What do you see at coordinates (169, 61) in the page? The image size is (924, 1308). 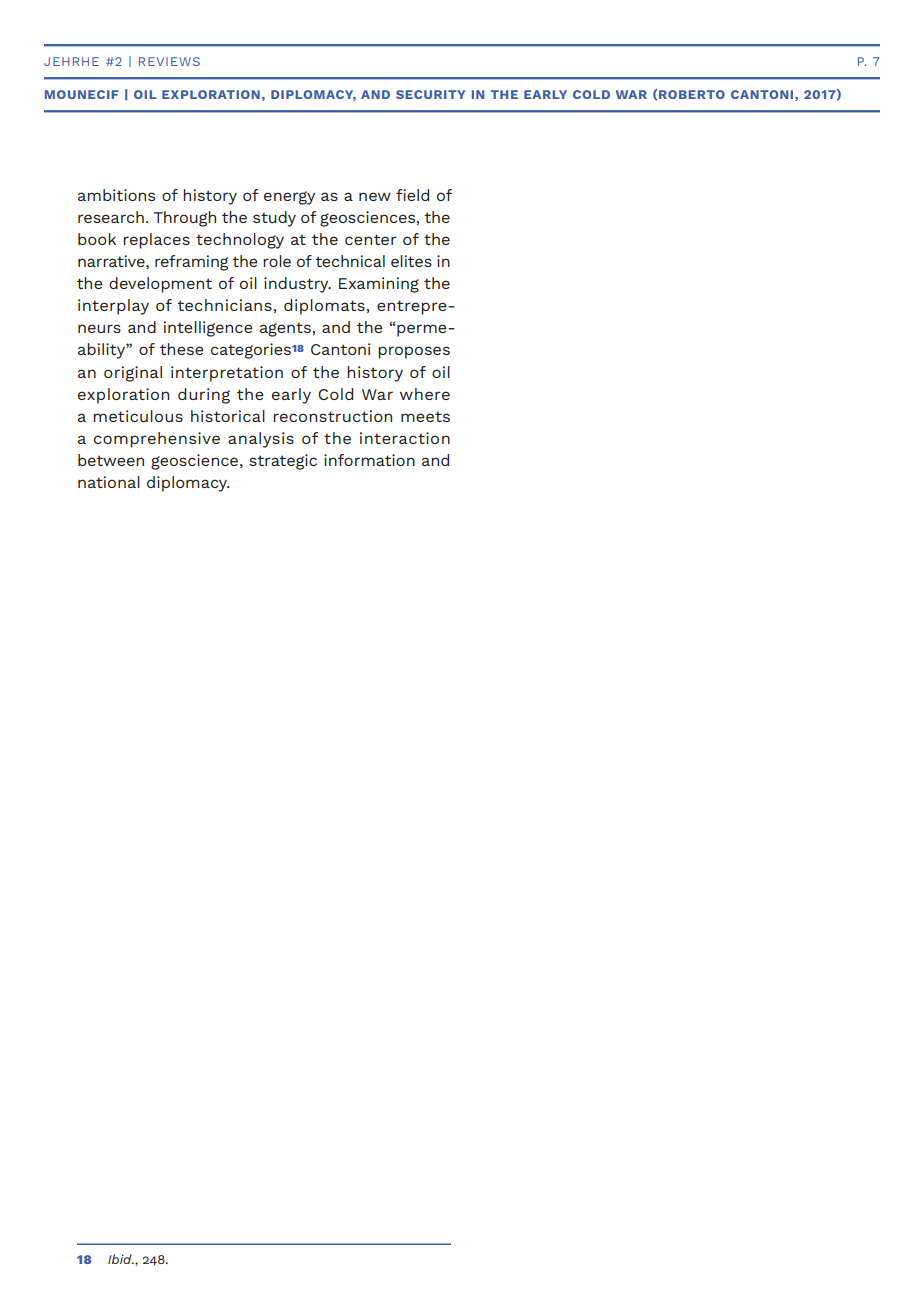 I see `REVIEWS` at bounding box center [169, 61].
